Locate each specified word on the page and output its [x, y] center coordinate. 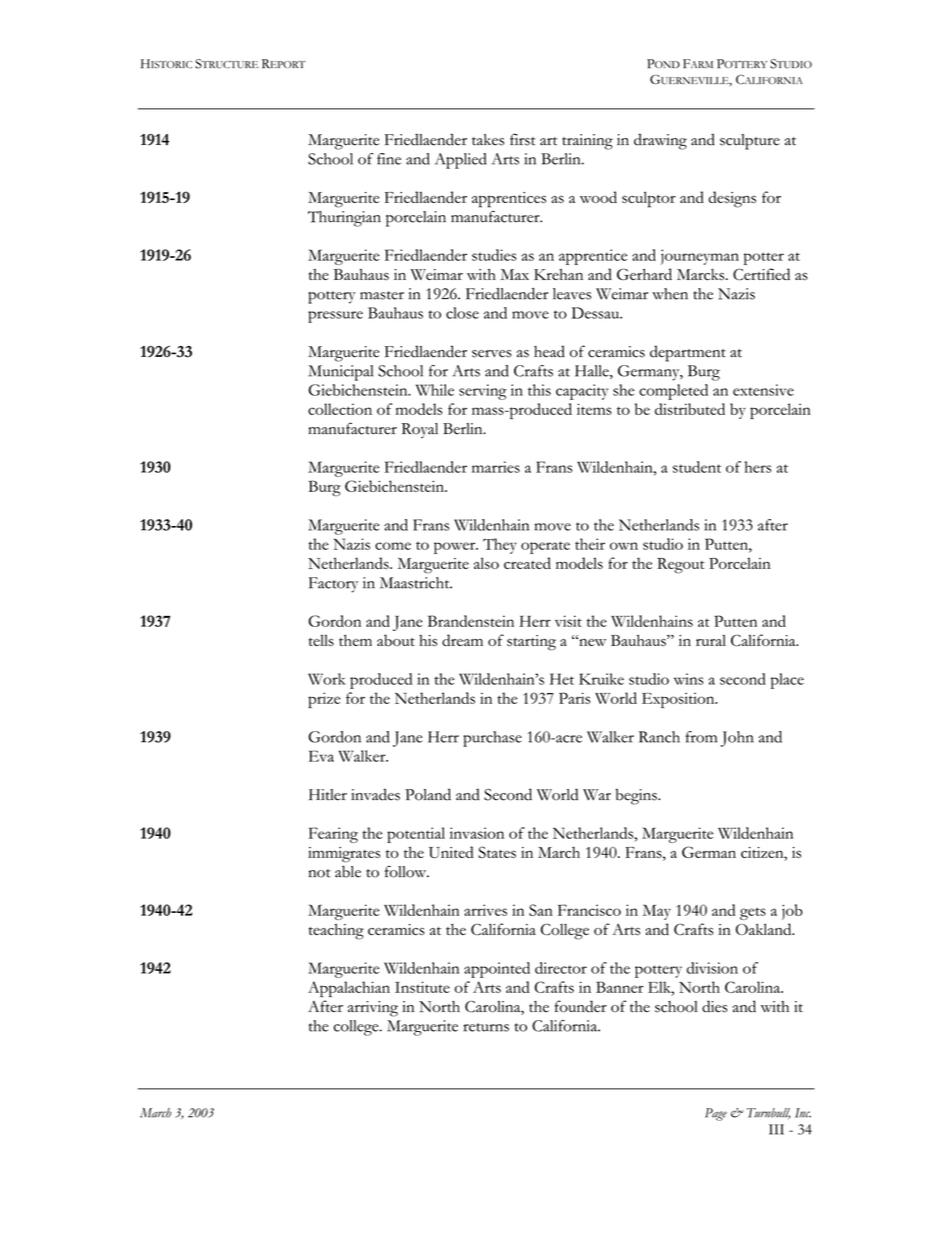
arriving [373, 1009]
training [587, 142]
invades [375, 794]
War [597, 795]
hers [758, 467]
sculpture [750, 142]
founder [581, 1006]
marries [496, 467]
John [737, 739]
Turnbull [768, 1113]
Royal [419, 430]
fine [389, 159]
